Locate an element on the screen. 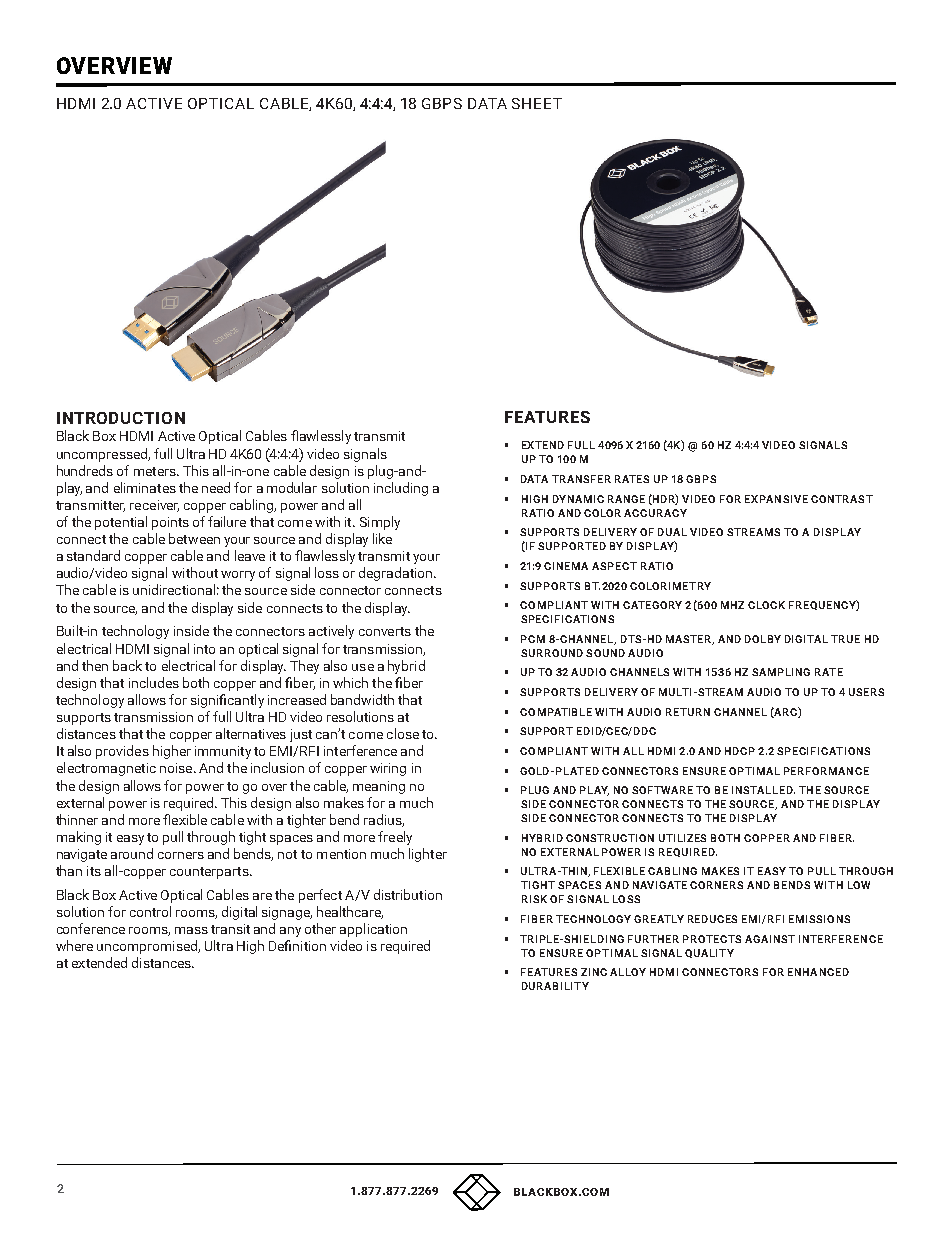  AGAINST is located at coordinates (770, 939).
